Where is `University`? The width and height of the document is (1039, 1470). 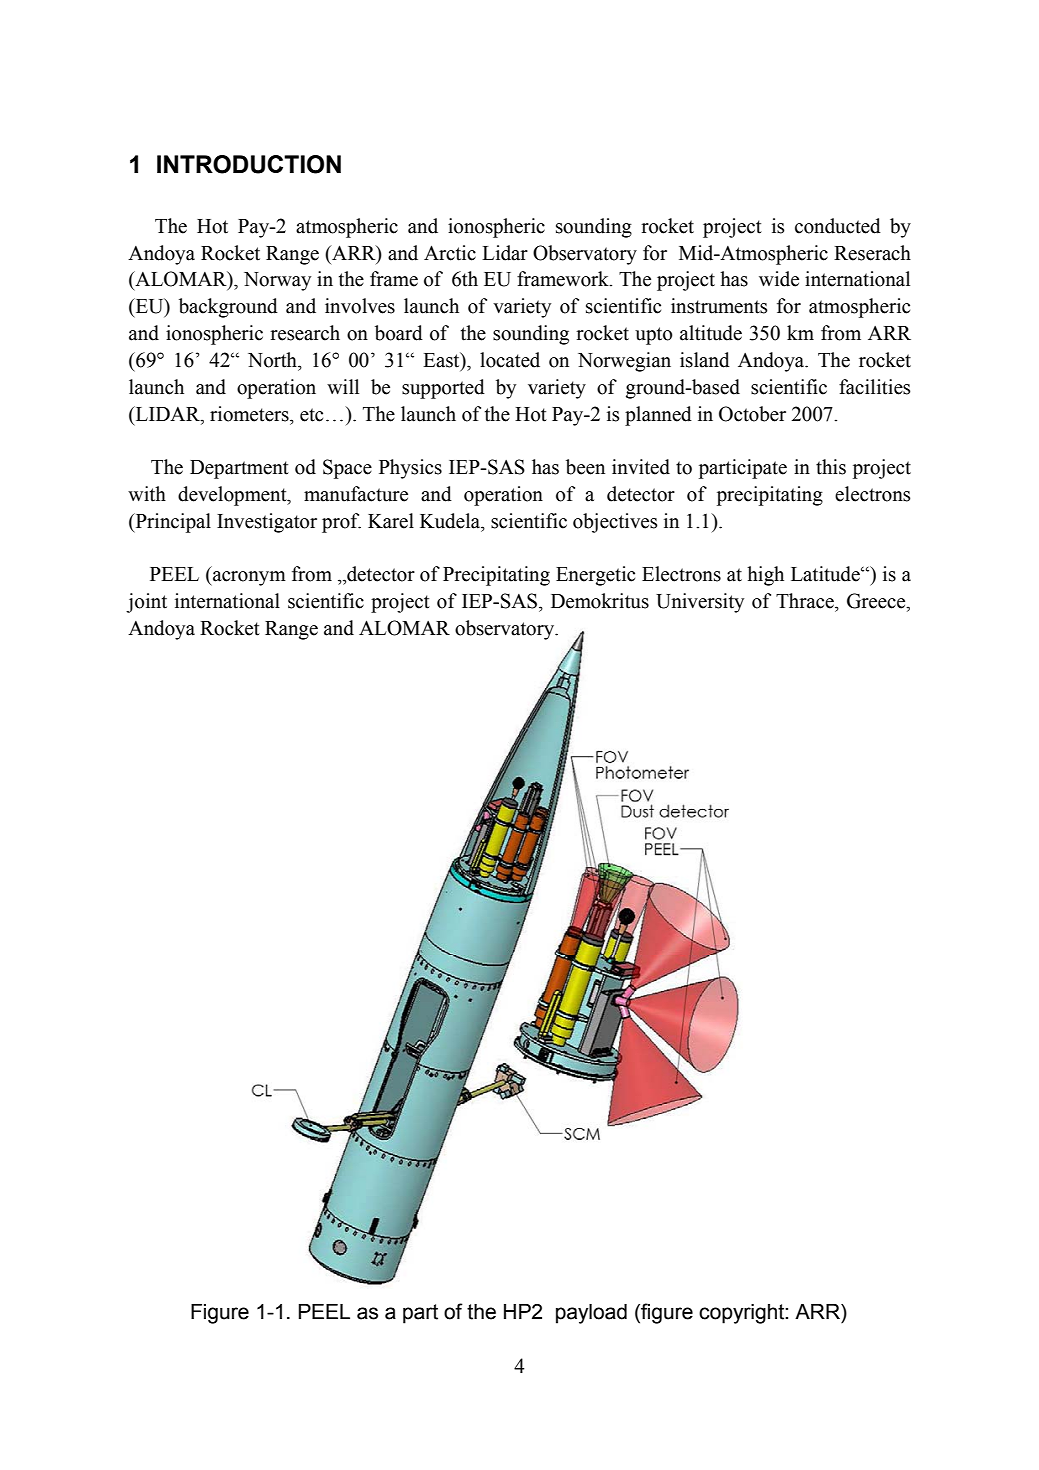 University is located at coordinates (700, 603).
